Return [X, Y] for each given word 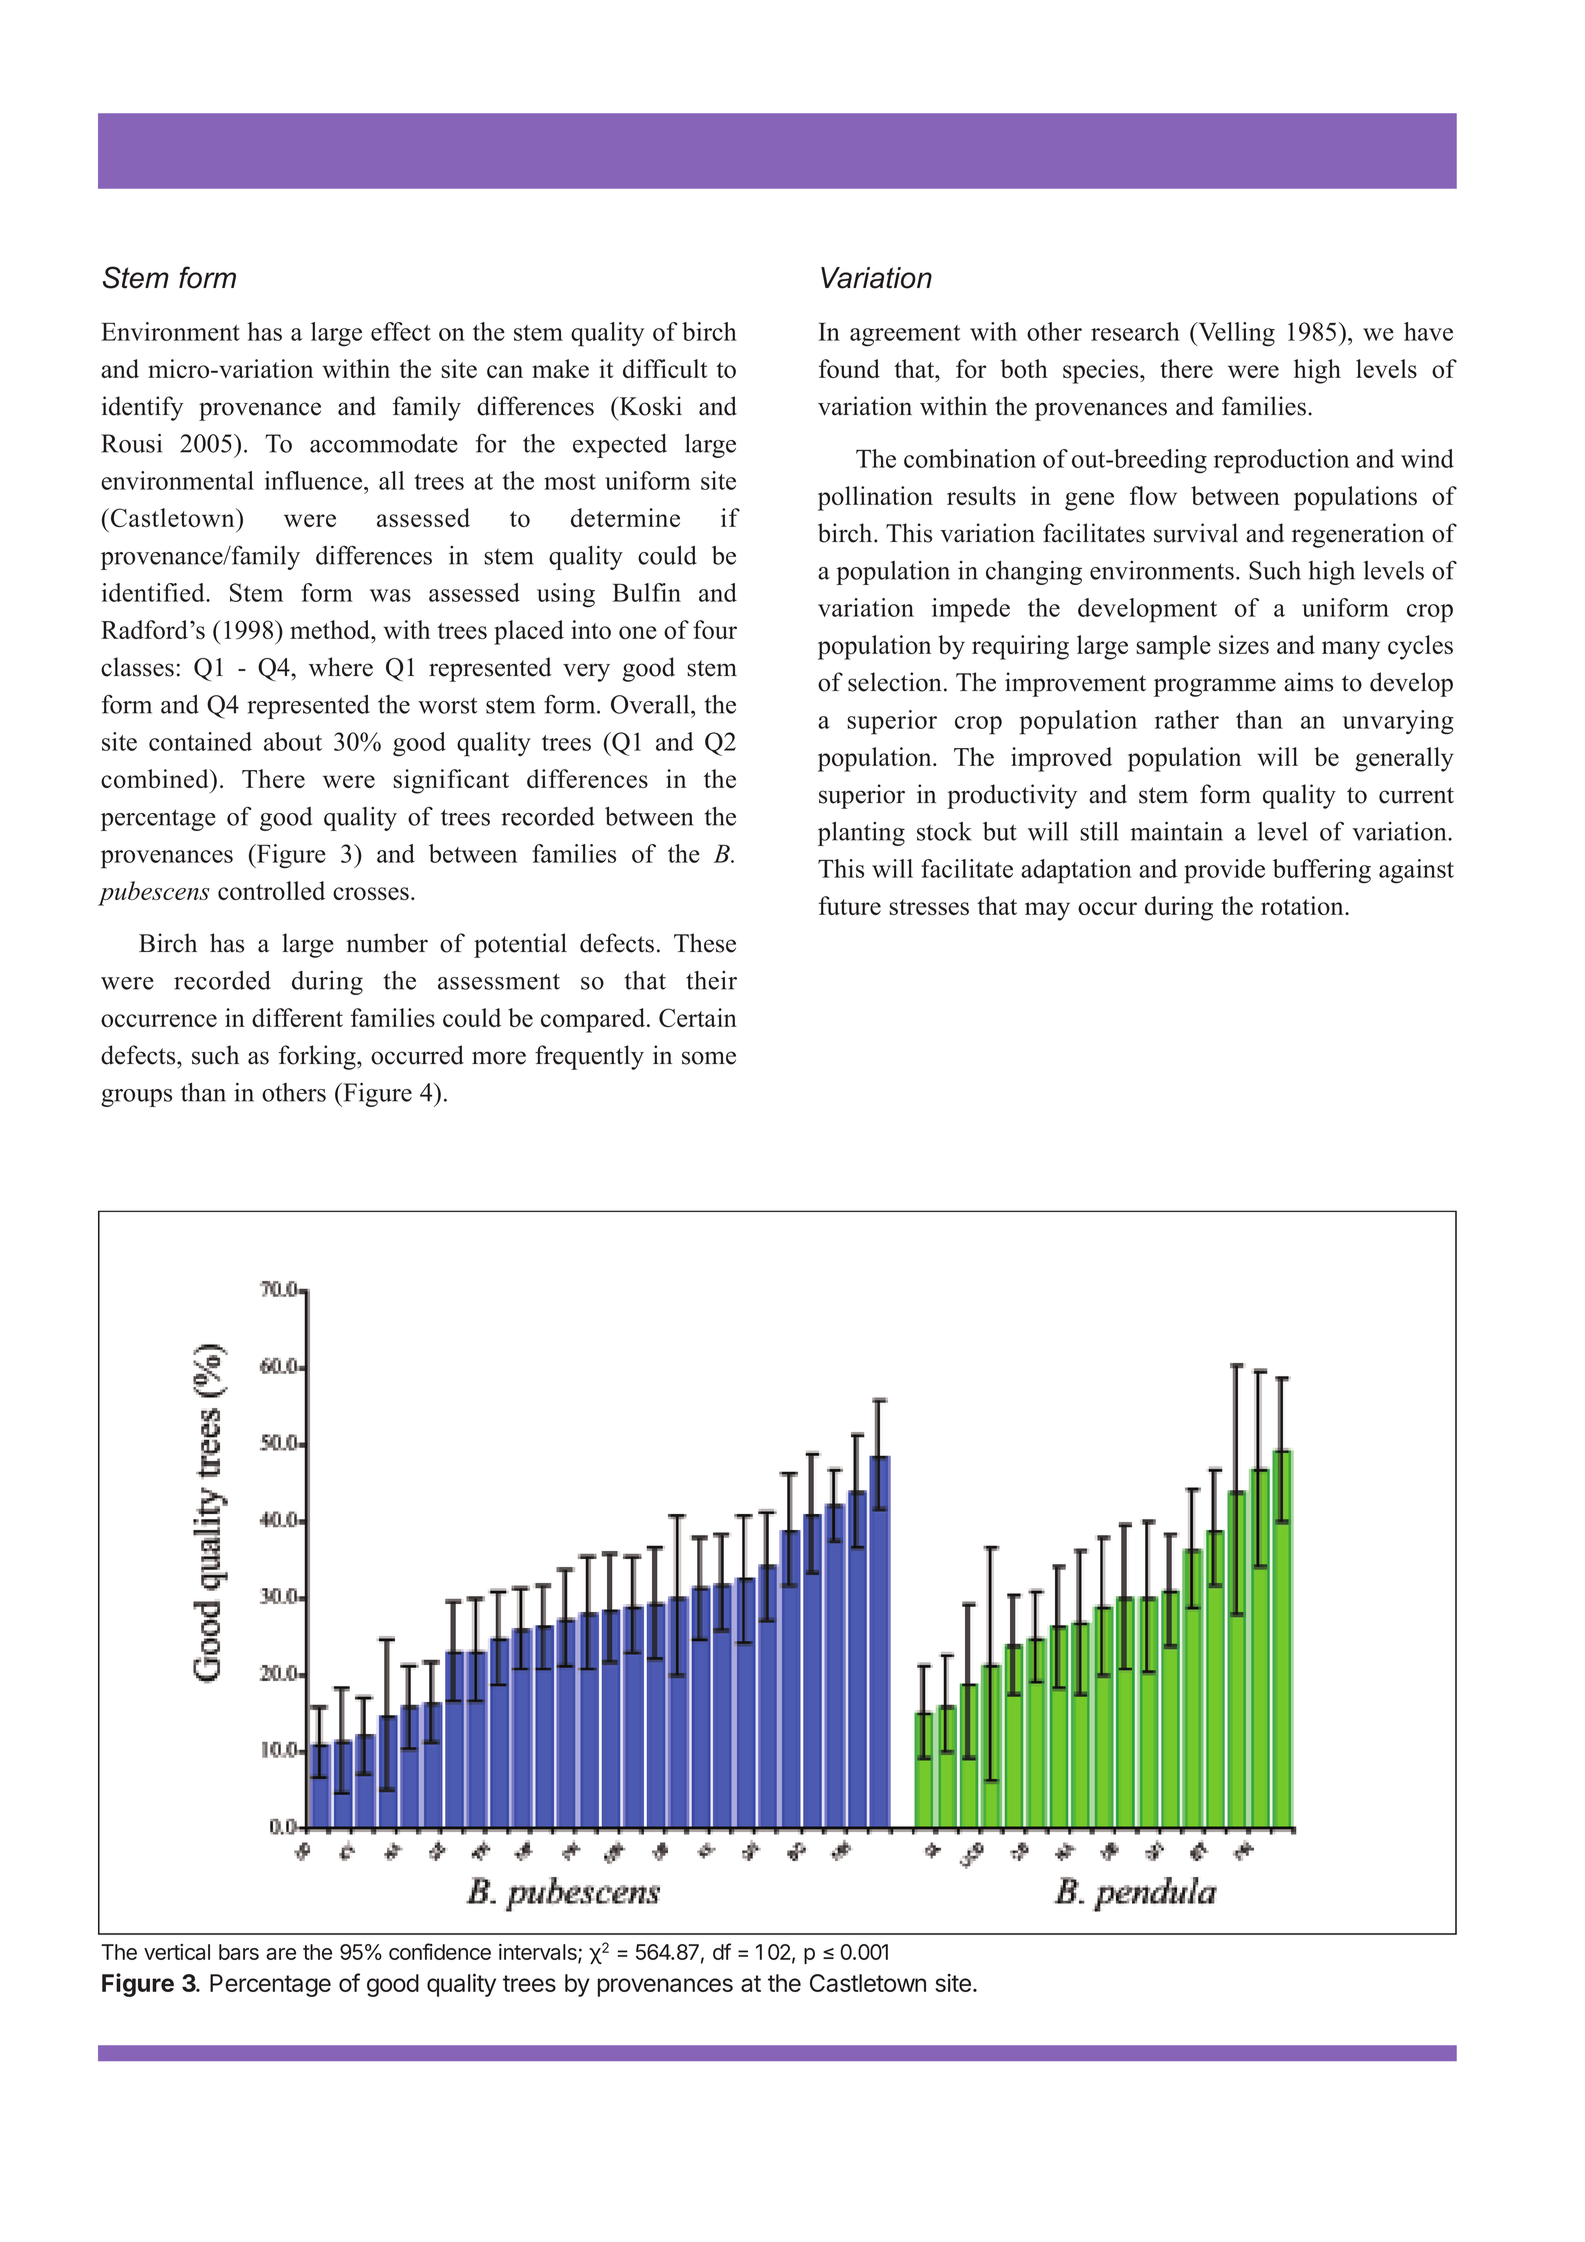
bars [239, 1952]
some [709, 1058]
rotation [1303, 905]
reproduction [1281, 461]
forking [318, 1057]
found [849, 368]
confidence [440, 1951]
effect [401, 331]
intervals [539, 1953]
